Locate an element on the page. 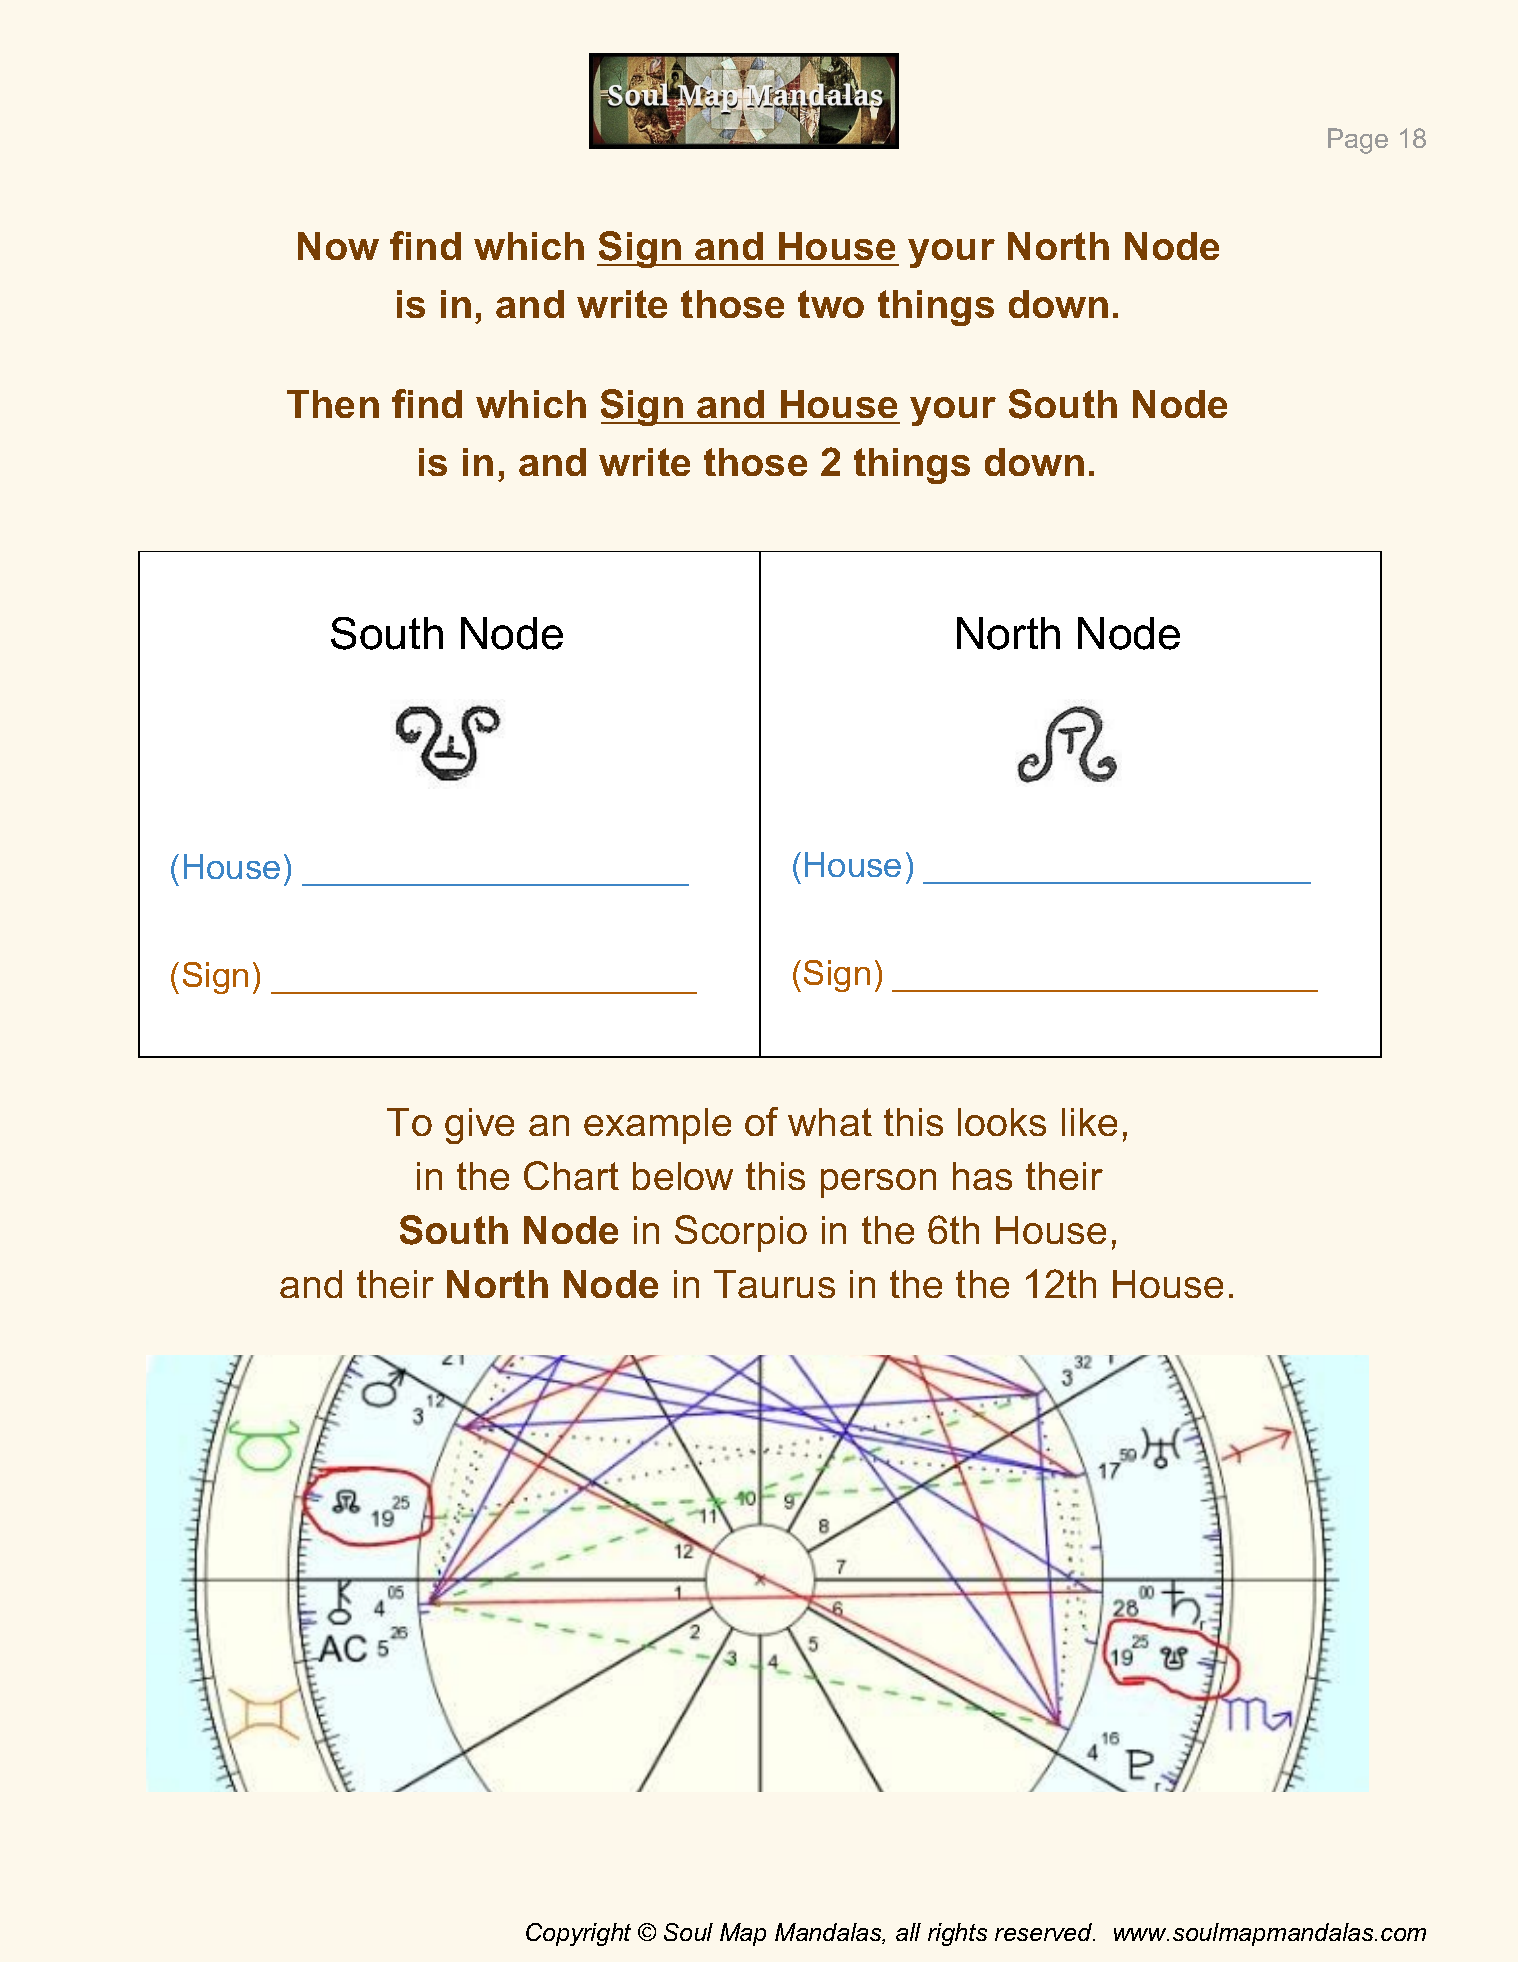  what is located at coordinates (830, 1122).
